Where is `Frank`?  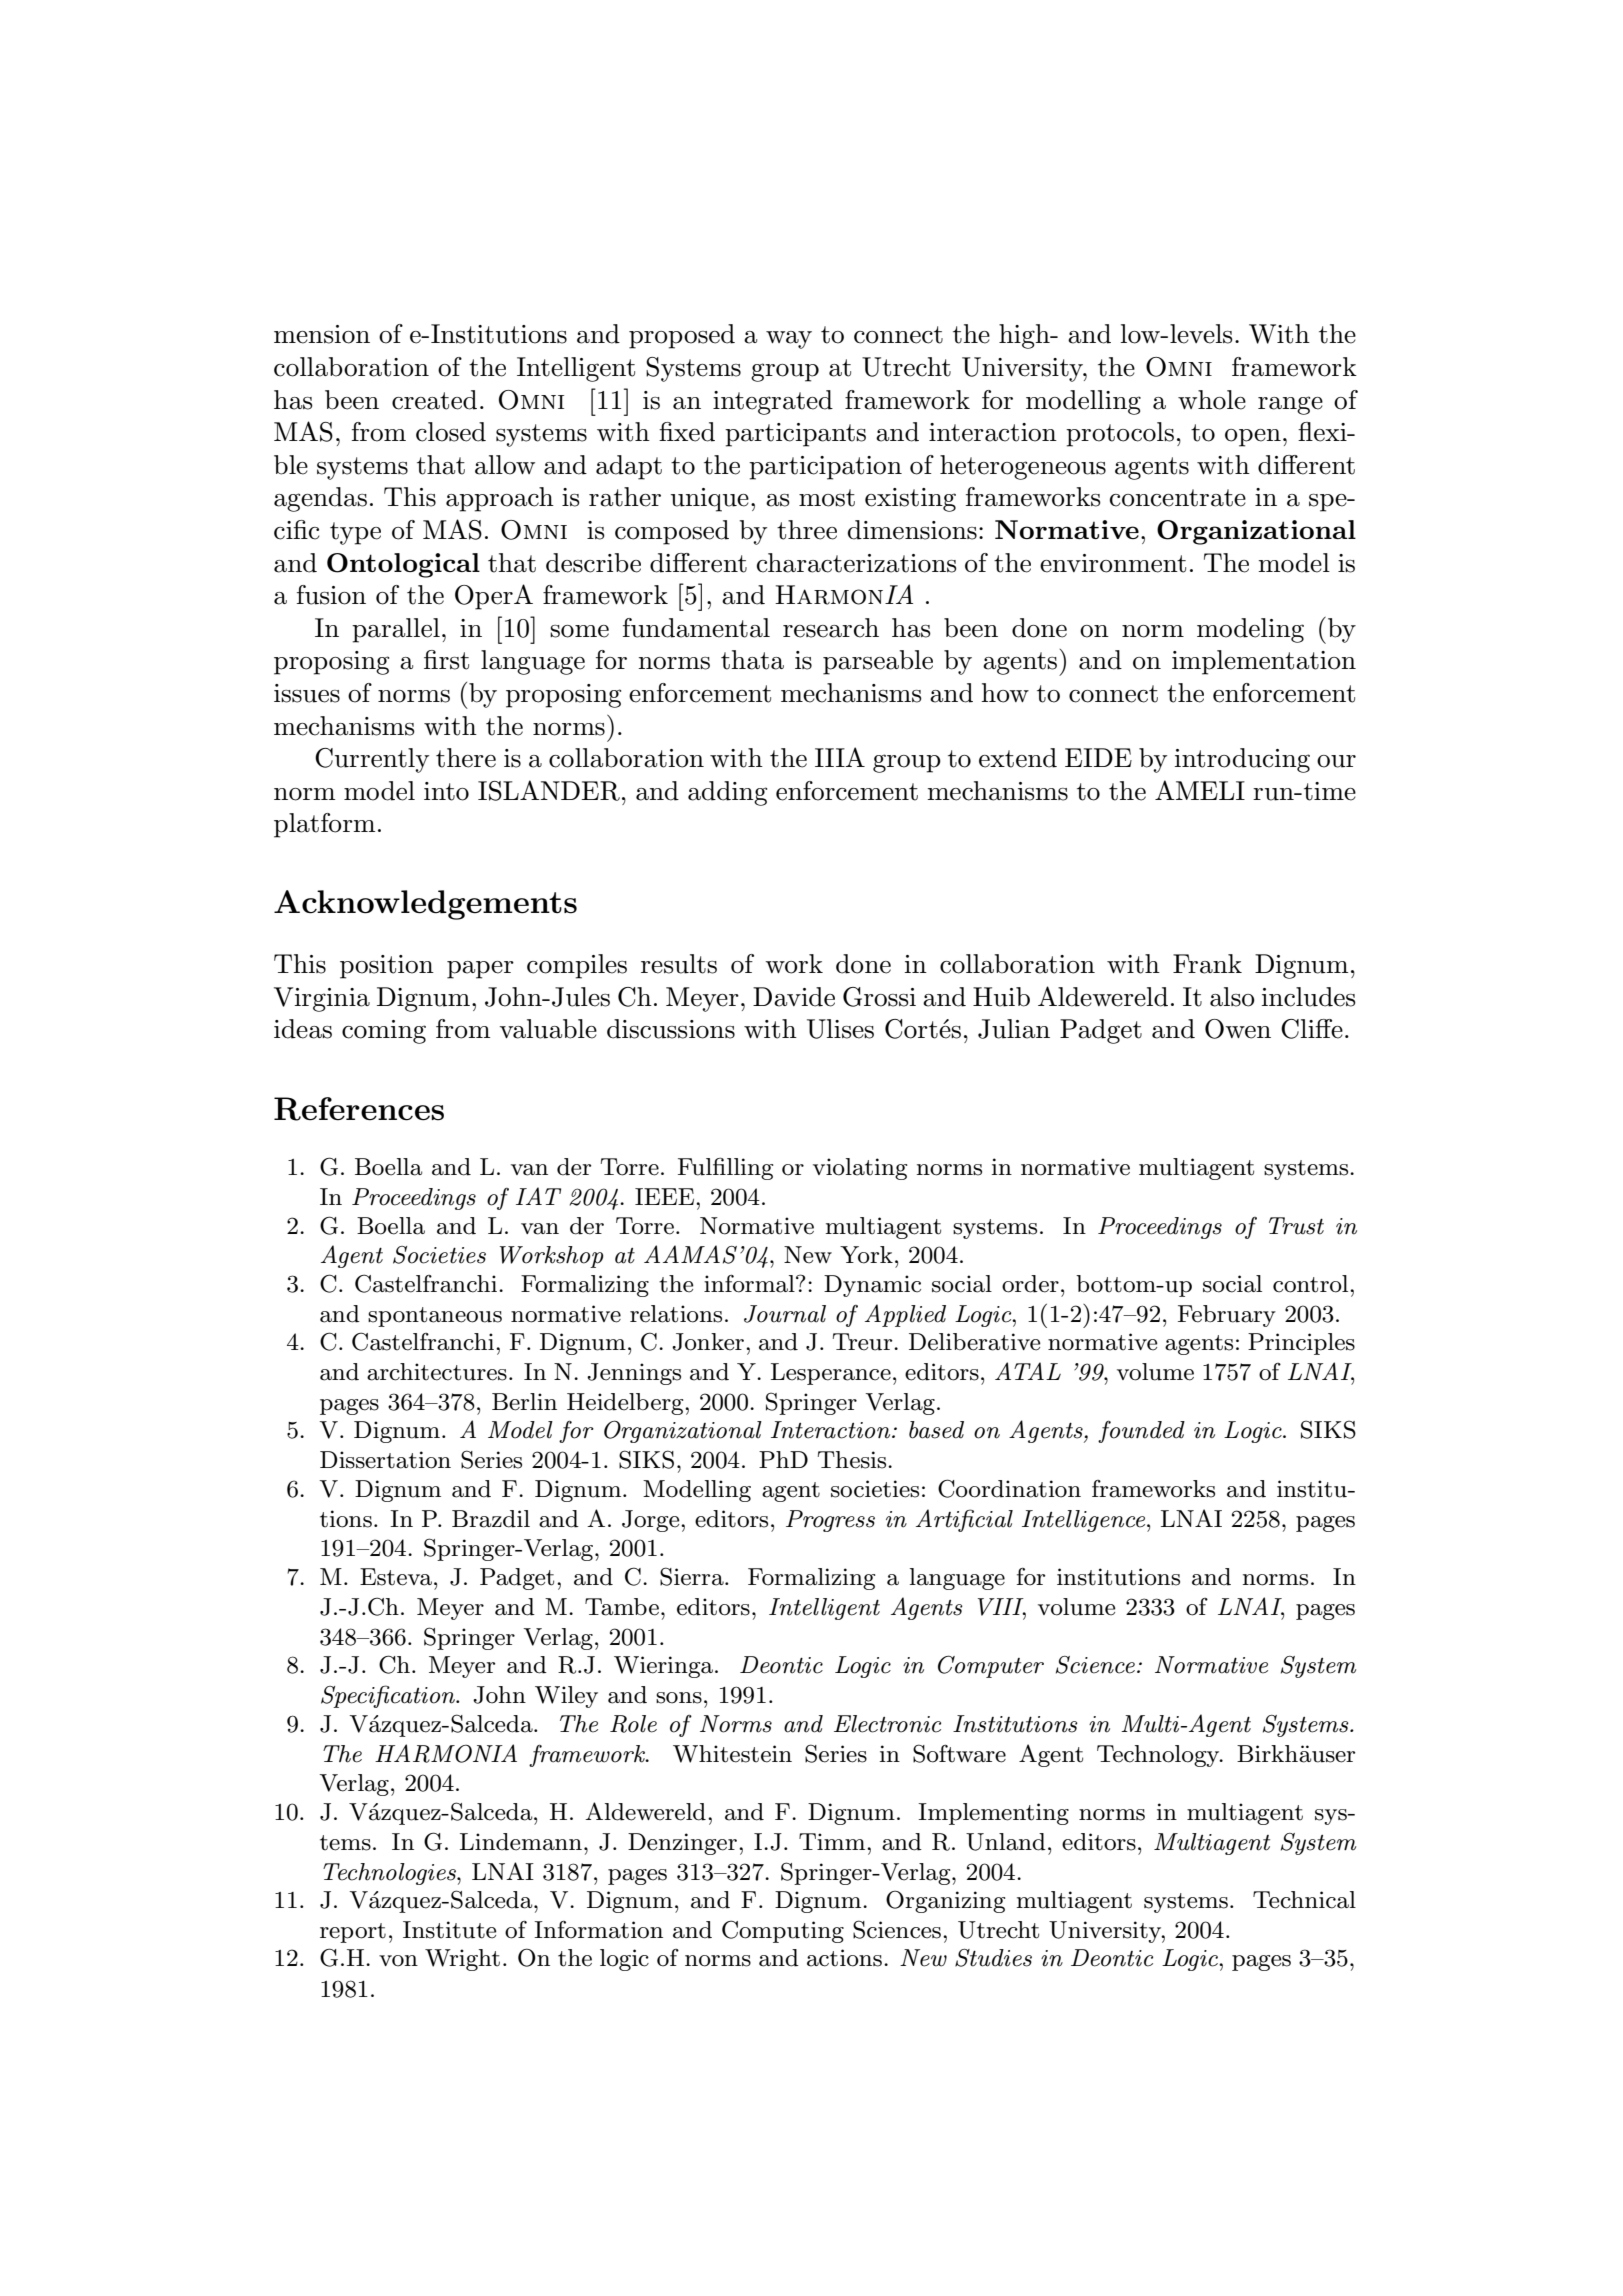 Frank is located at coordinates (1207, 964).
